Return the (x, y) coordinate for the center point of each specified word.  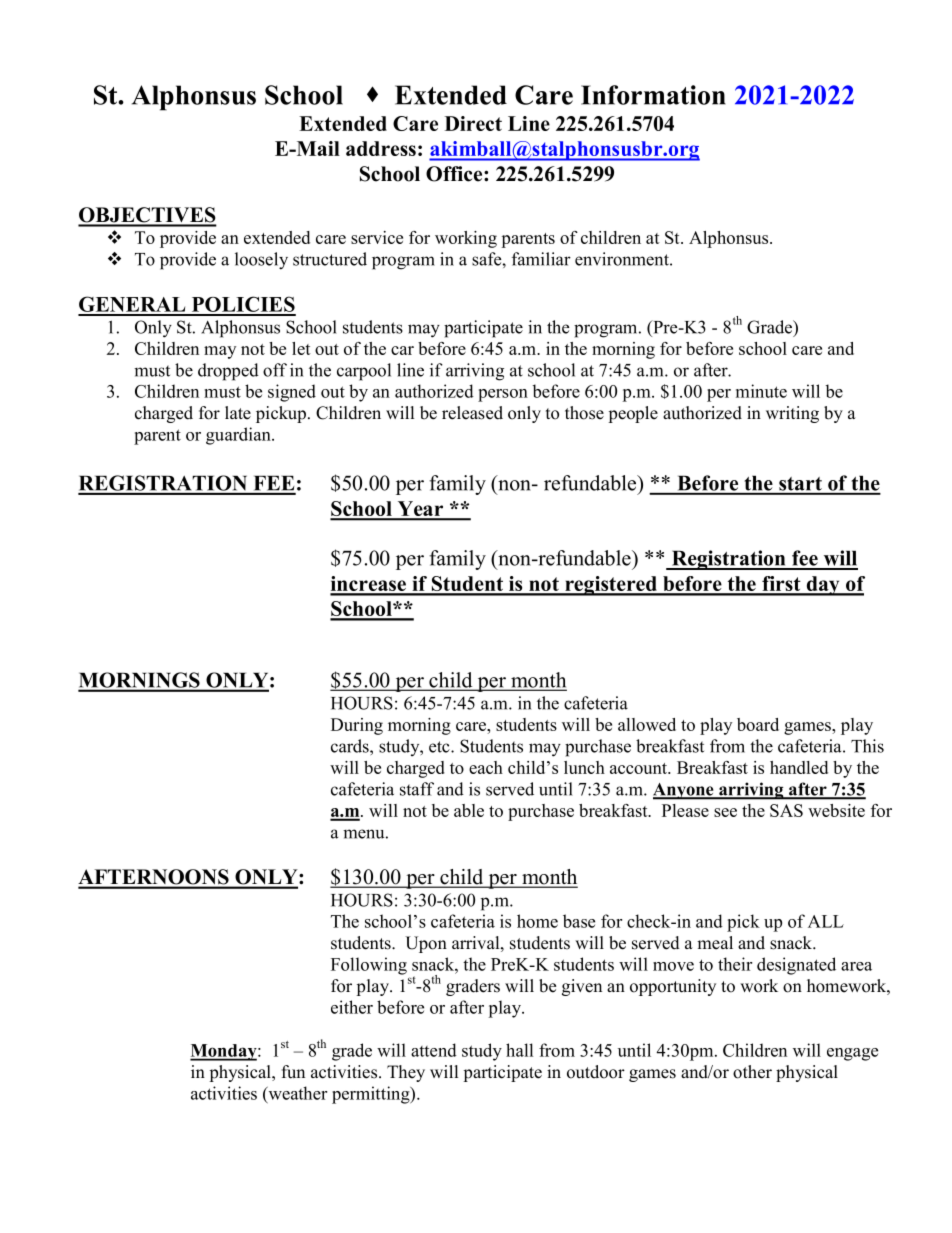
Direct (473, 123)
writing (792, 414)
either (352, 1007)
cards (351, 746)
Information (653, 95)
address (381, 148)
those (584, 413)
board (758, 724)
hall (519, 1050)
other (752, 1072)
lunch (584, 767)
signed (292, 393)
